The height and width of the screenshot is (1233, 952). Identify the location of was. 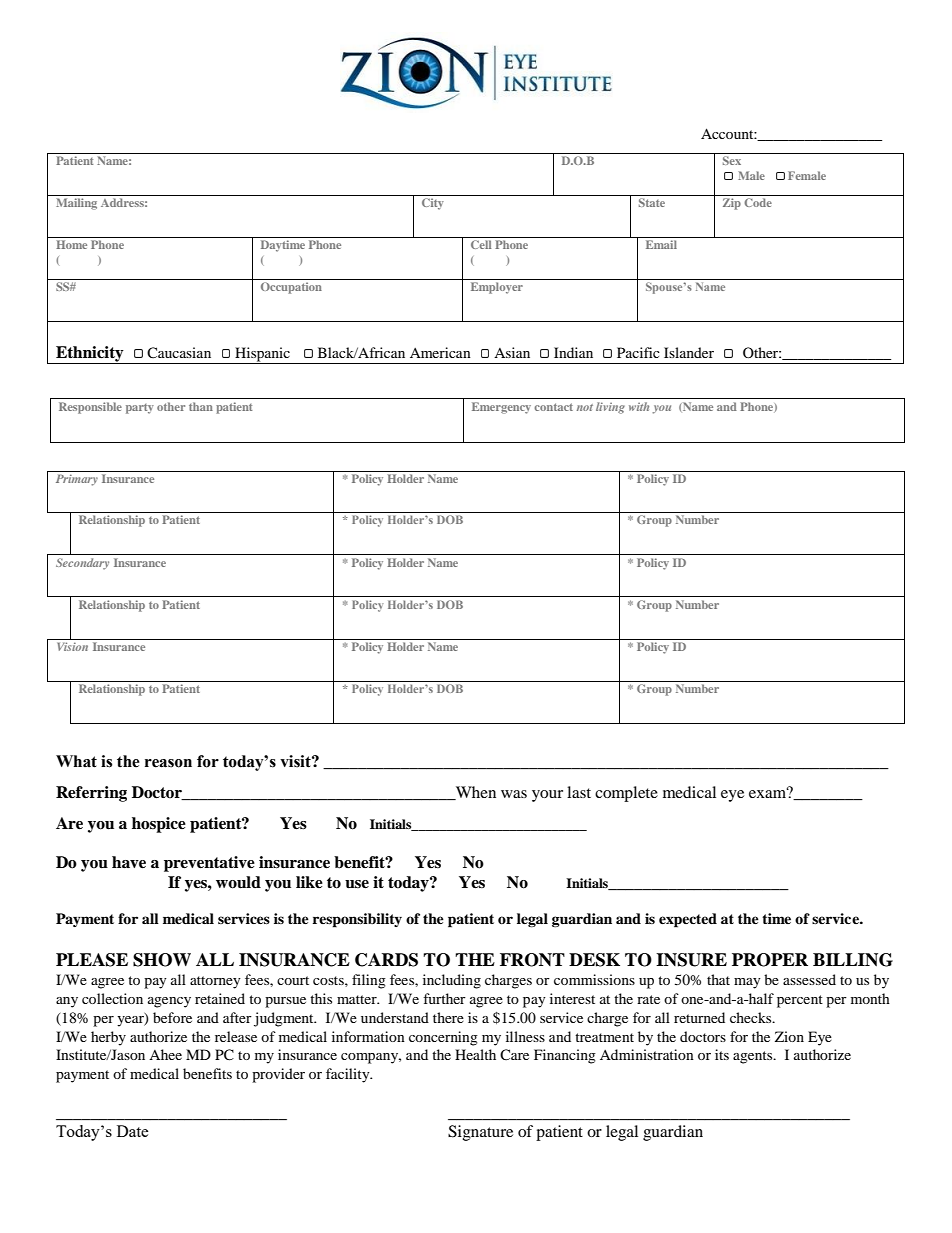
(514, 794).
